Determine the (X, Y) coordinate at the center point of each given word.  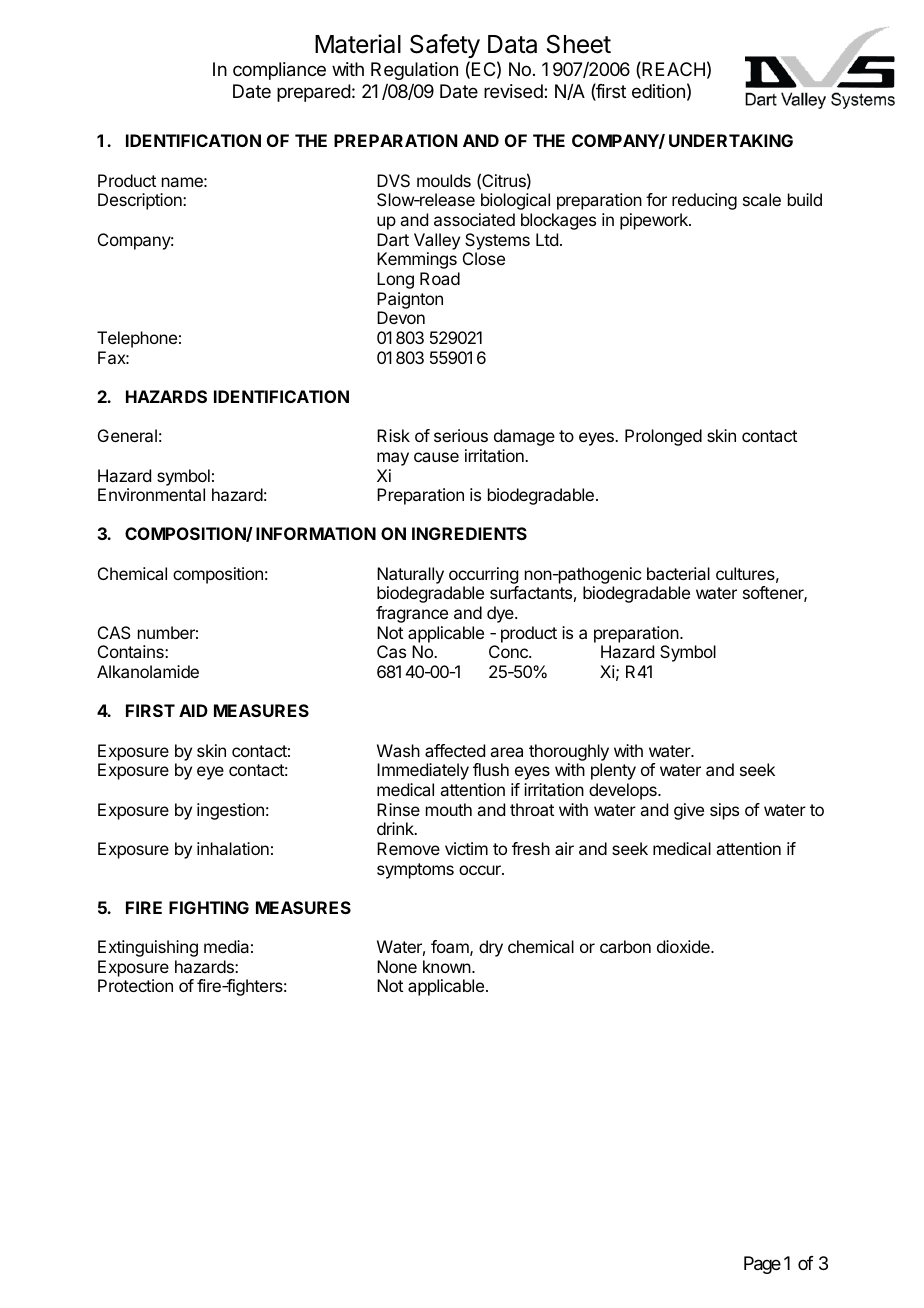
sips (724, 811)
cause (436, 457)
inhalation (233, 848)
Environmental (151, 494)
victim (466, 848)
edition (658, 91)
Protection (135, 985)
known (447, 966)
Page (762, 1265)
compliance (279, 71)
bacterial (678, 573)
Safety (445, 46)
